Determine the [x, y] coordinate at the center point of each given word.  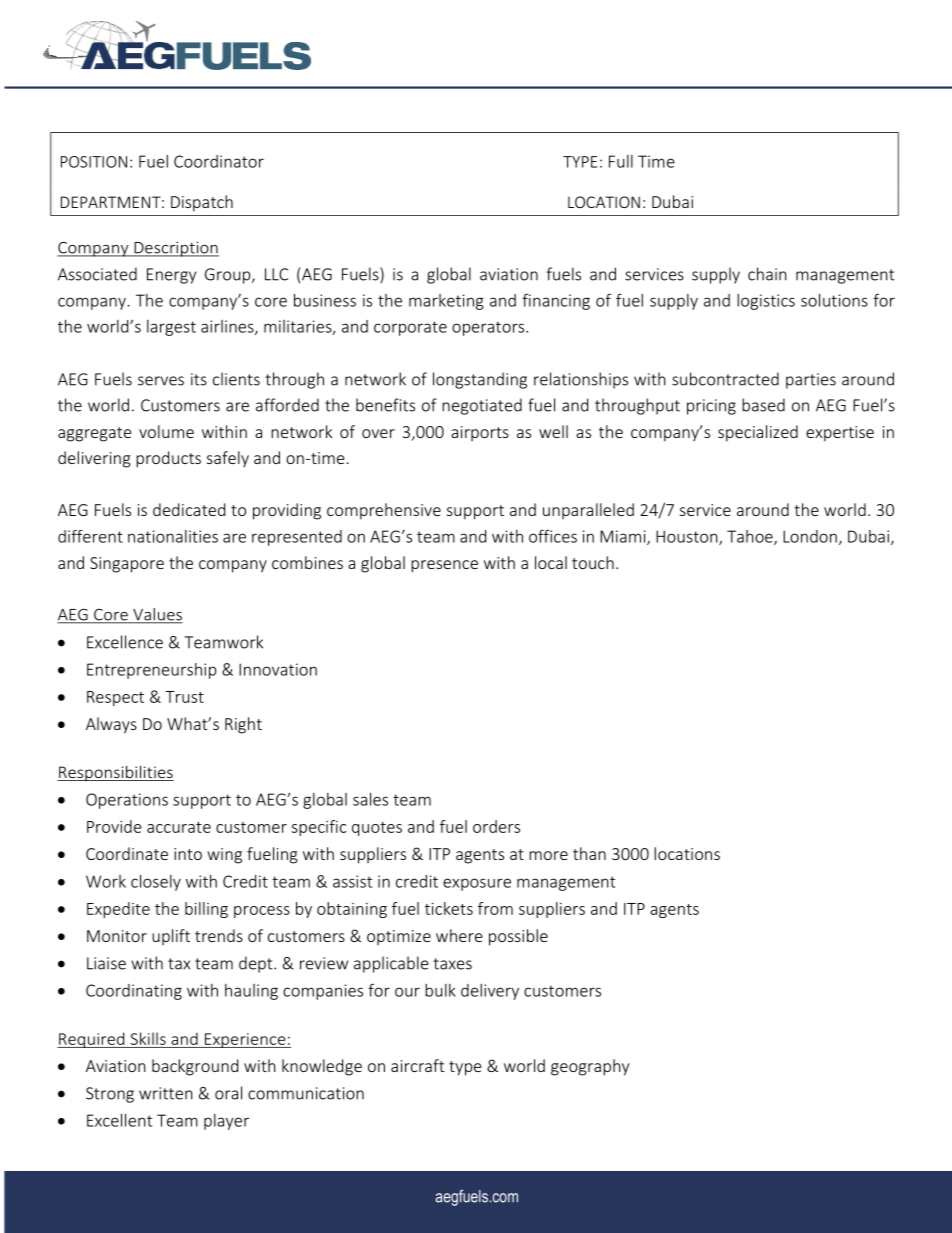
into [188, 854]
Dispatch [202, 203]
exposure [477, 884]
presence [444, 566]
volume [166, 431]
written [166, 1093]
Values [157, 615]
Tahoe [751, 537]
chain [767, 274]
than [589, 853]
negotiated [482, 406]
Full [621, 161]
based [763, 405]
